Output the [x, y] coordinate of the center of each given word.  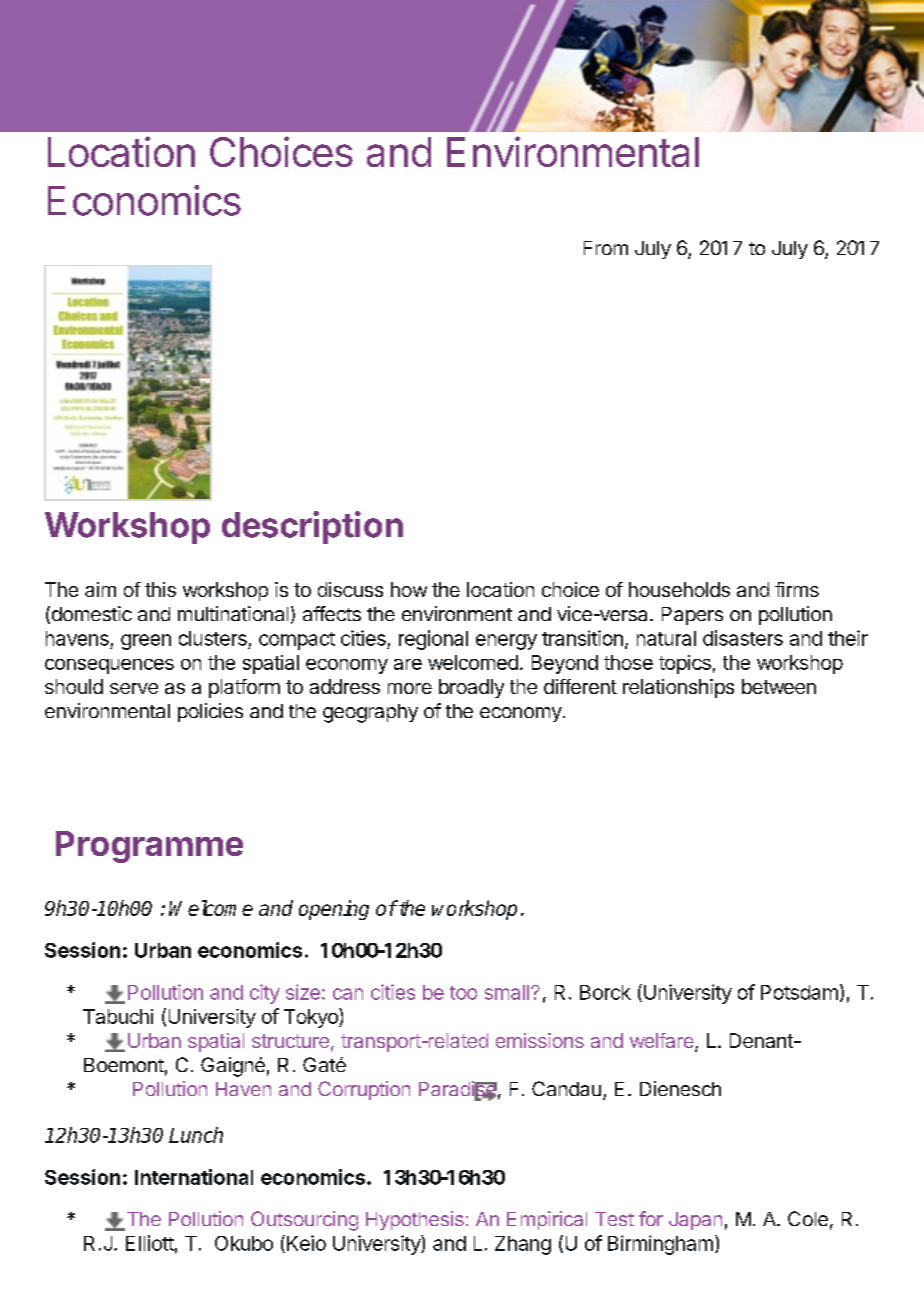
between [779, 686]
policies [210, 712]
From [606, 248]
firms [797, 589]
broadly [471, 688]
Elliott [150, 1243]
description [312, 527]
